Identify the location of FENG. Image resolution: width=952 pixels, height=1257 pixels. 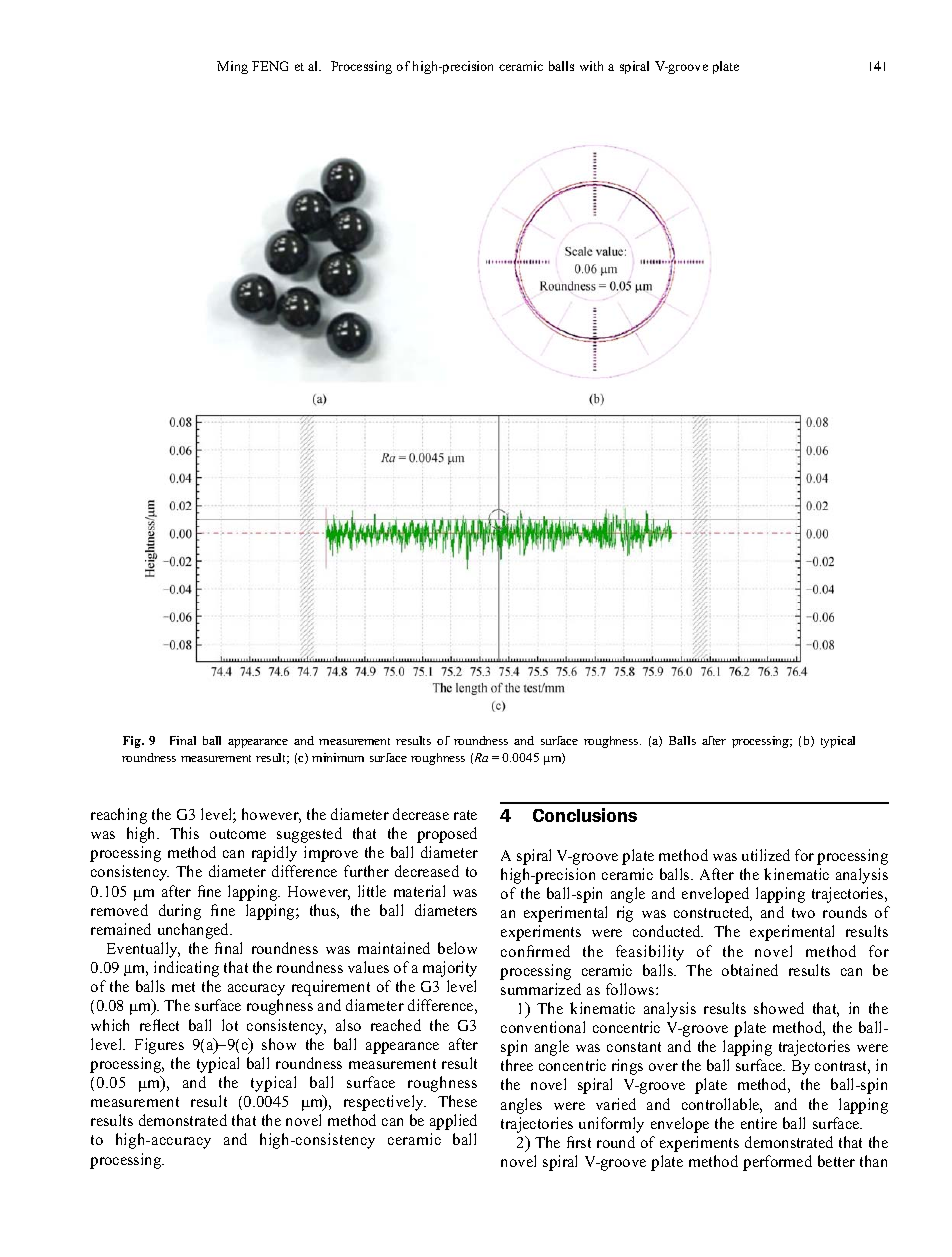
(270, 66).
